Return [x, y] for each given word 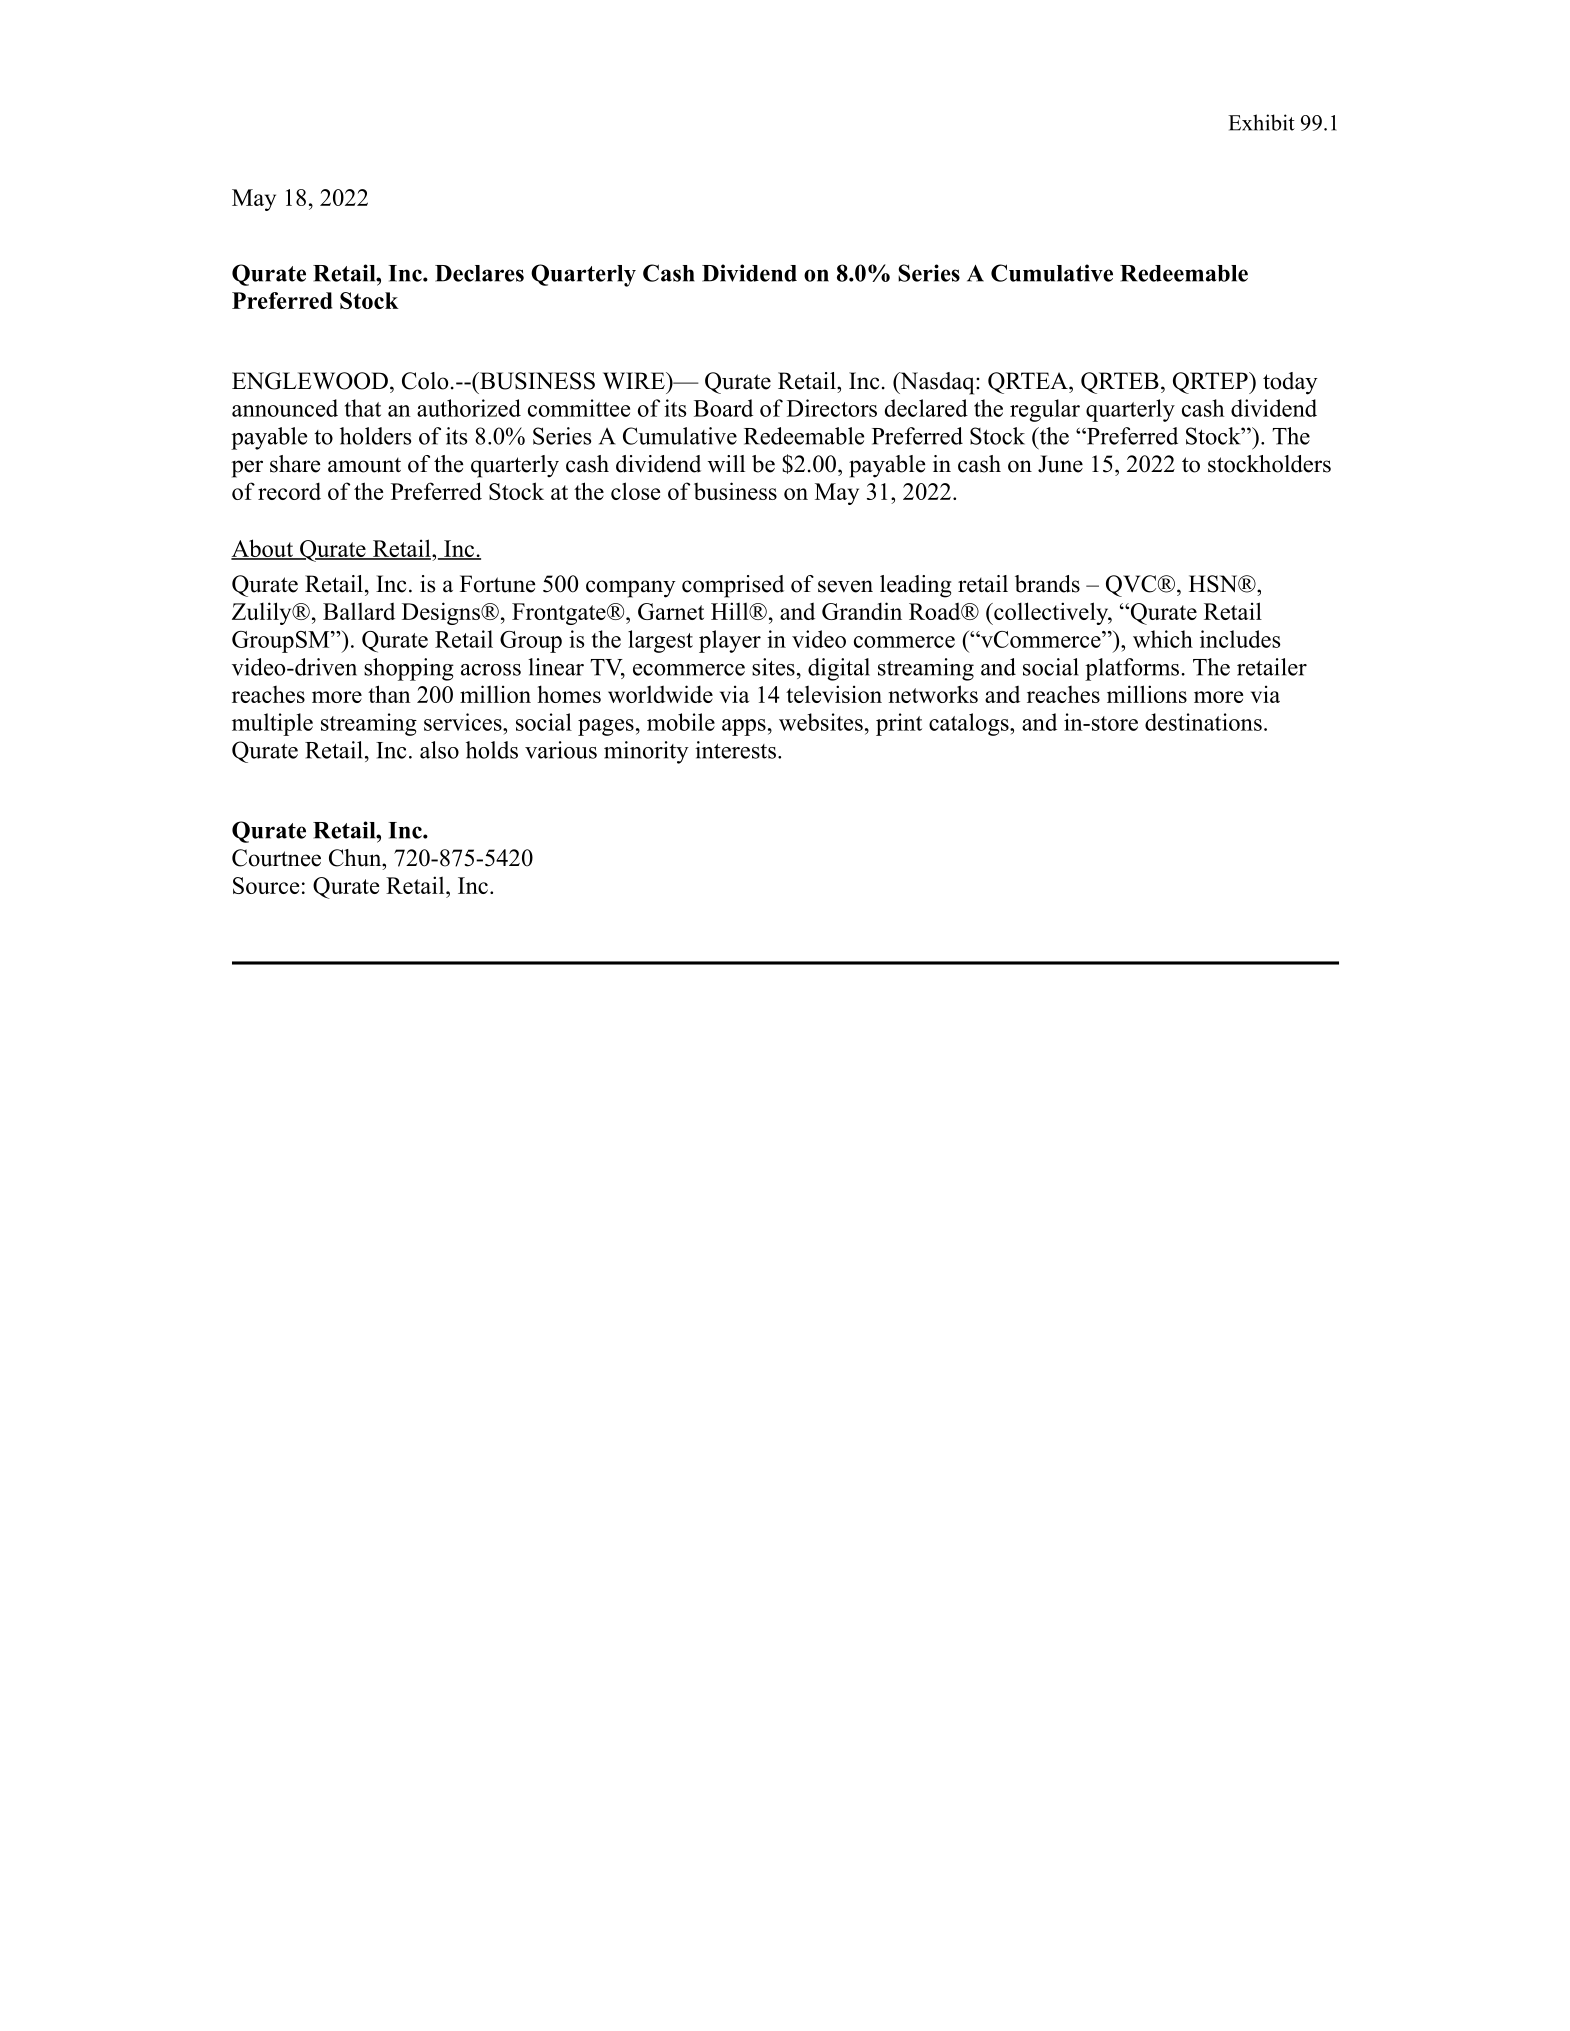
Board [723, 408]
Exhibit [1261, 122]
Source [266, 885]
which [1163, 639]
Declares [479, 273]
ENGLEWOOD [310, 381]
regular [1045, 410]
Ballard [359, 611]
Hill [730, 611]
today [1290, 383]
